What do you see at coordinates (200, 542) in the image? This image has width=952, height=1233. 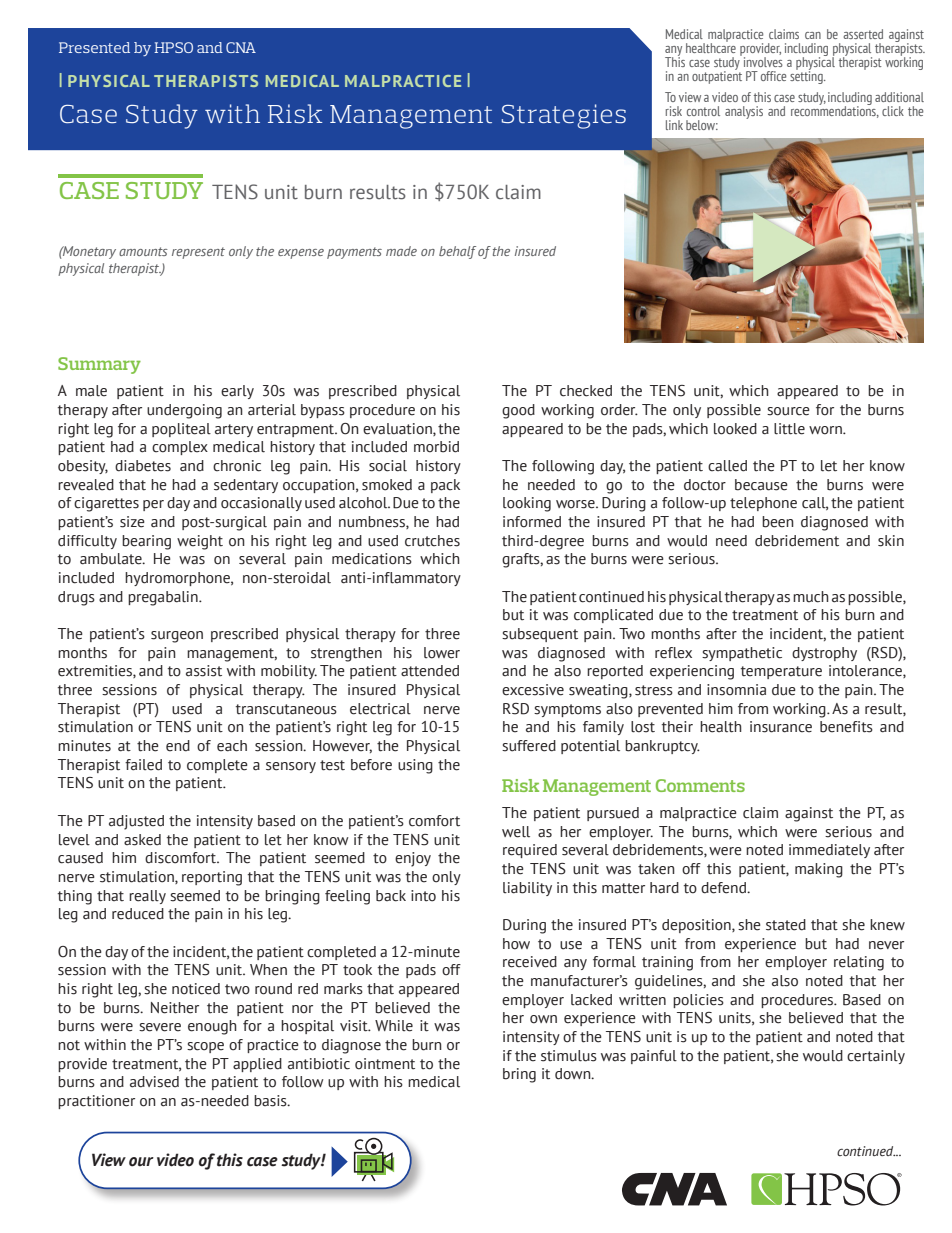 I see `weight` at bounding box center [200, 542].
